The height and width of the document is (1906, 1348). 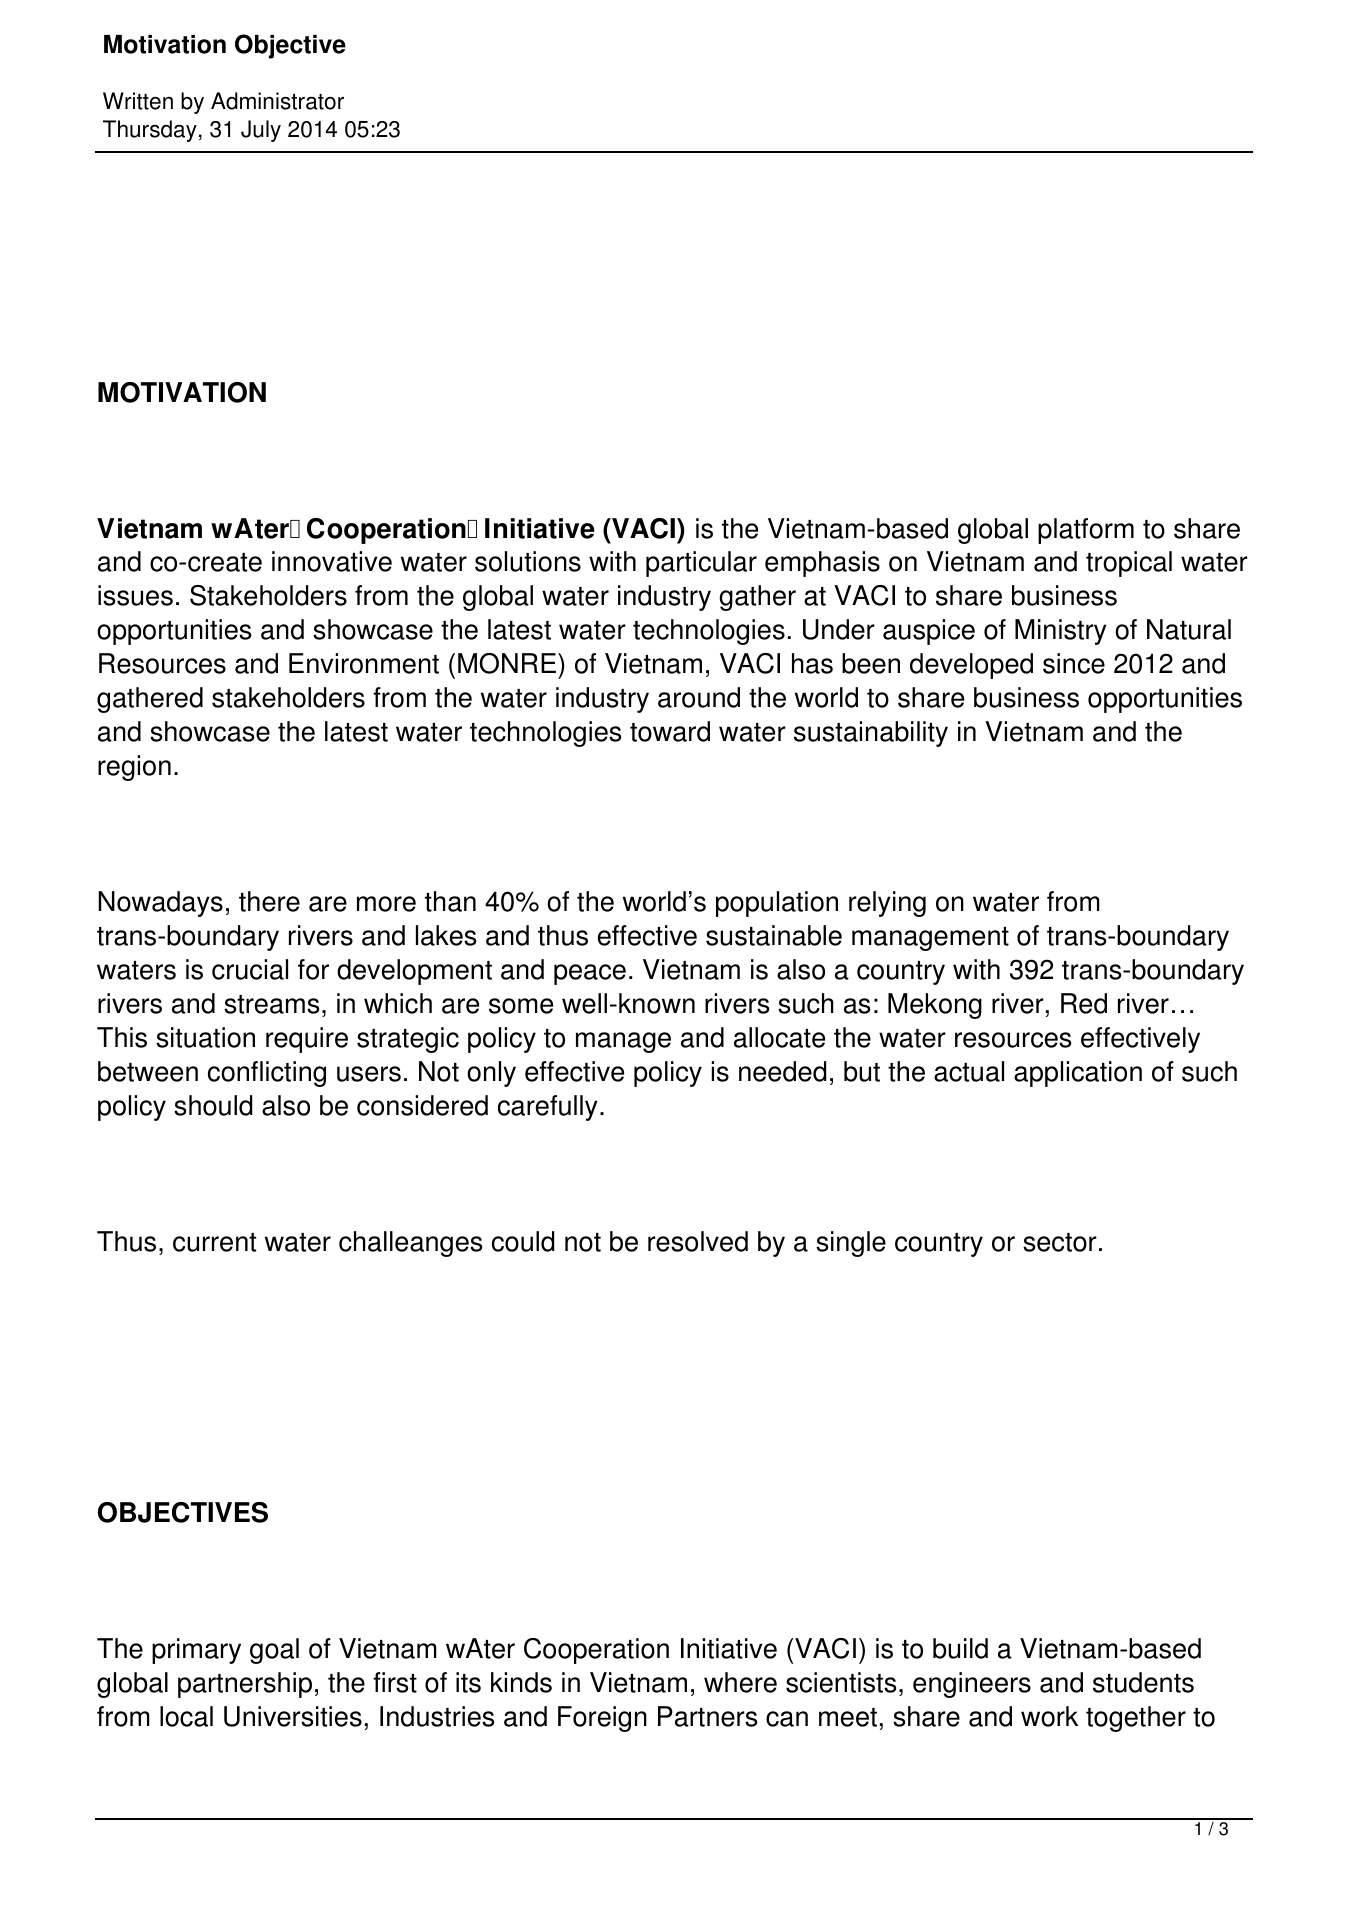 What do you see at coordinates (602, 1719) in the document?
I see `Foreign` at bounding box center [602, 1719].
